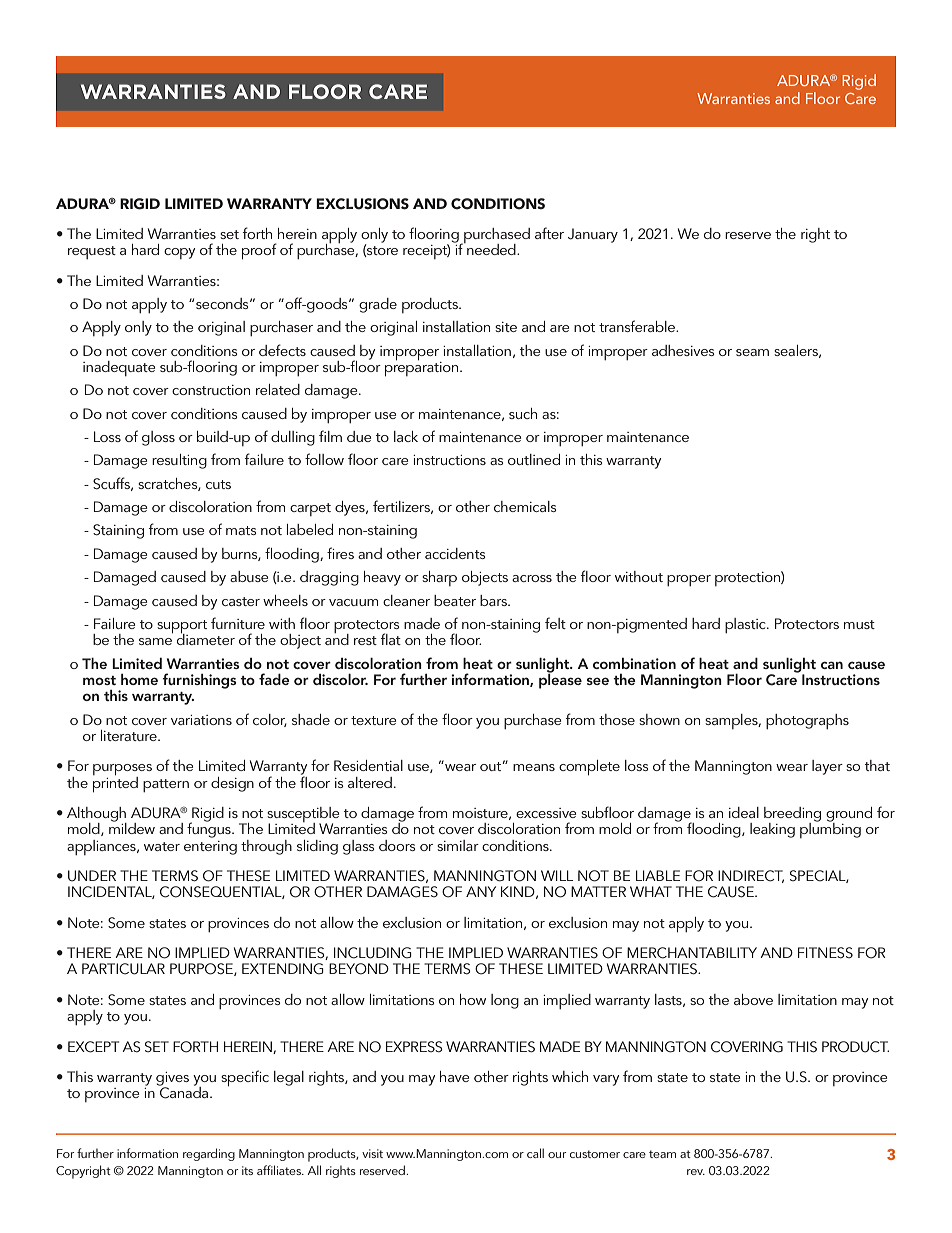  I want to click on regarding, so click(209, 1154).
